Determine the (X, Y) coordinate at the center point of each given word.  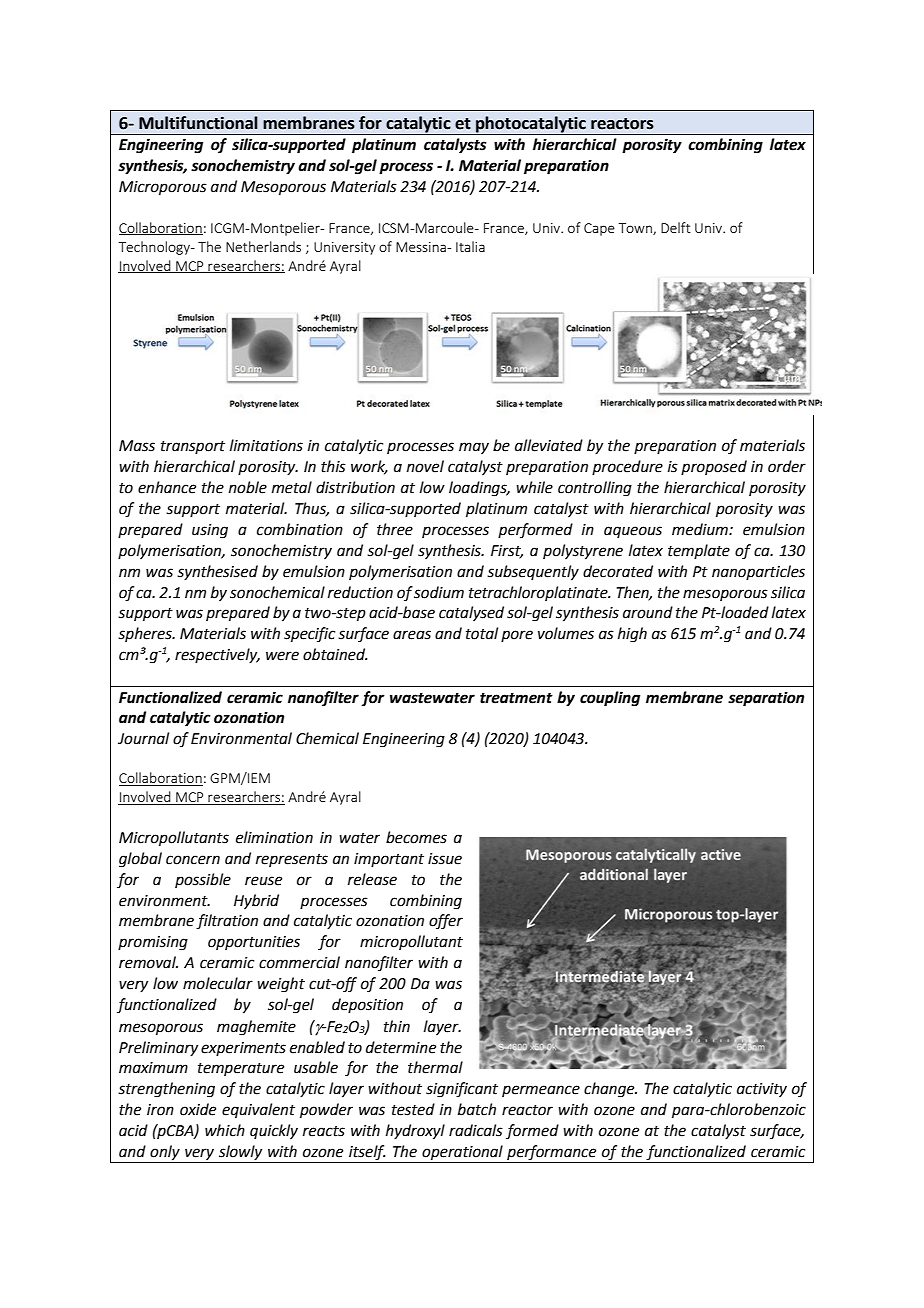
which (225, 1130)
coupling (610, 699)
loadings (479, 489)
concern (193, 860)
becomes (416, 837)
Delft (676, 227)
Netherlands (263, 246)
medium (701, 529)
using (210, 531)
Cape (599, 229)
